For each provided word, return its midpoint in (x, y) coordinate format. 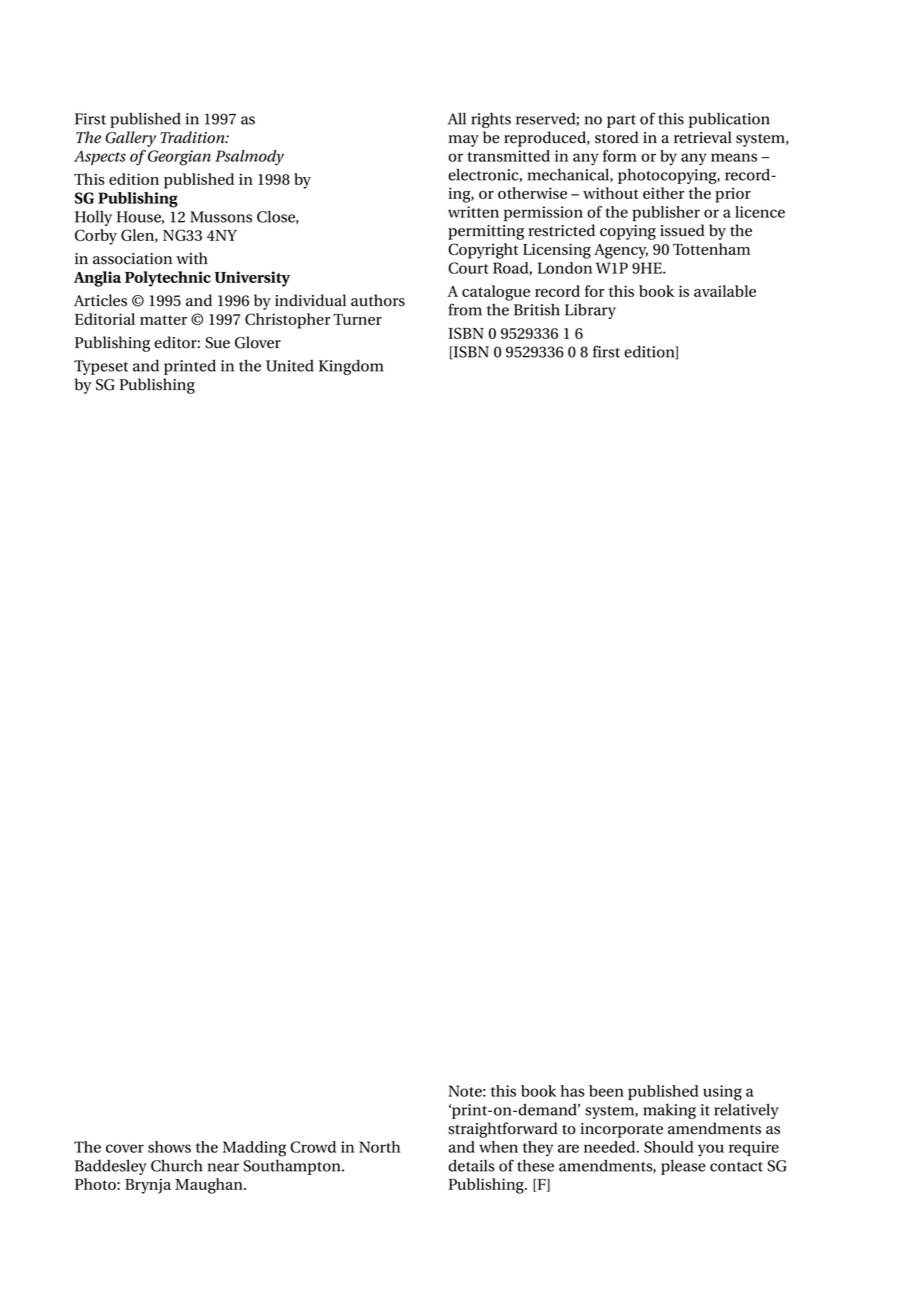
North (379, 1147)
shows (169, 1147)
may (463, 141)
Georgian (179, 158)
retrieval (703, 137)
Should (669, 1147)
